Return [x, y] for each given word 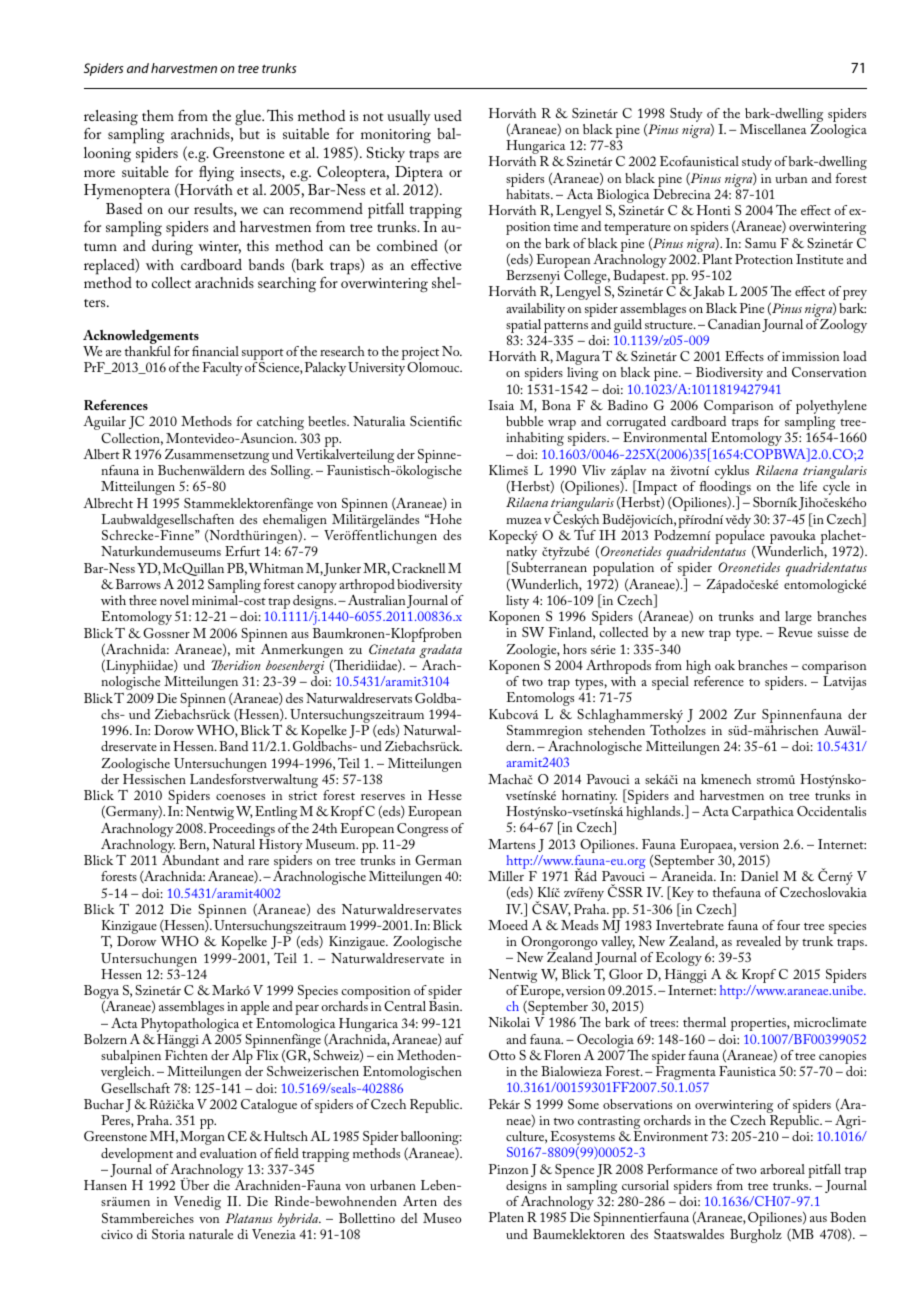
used [448, 115]
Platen [506, 1217]
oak [725, 665]
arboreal [782, 1169]
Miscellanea [773, 129]
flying [216, 174]
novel [174, 600]
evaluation [228, 1153]
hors [575, 649]
